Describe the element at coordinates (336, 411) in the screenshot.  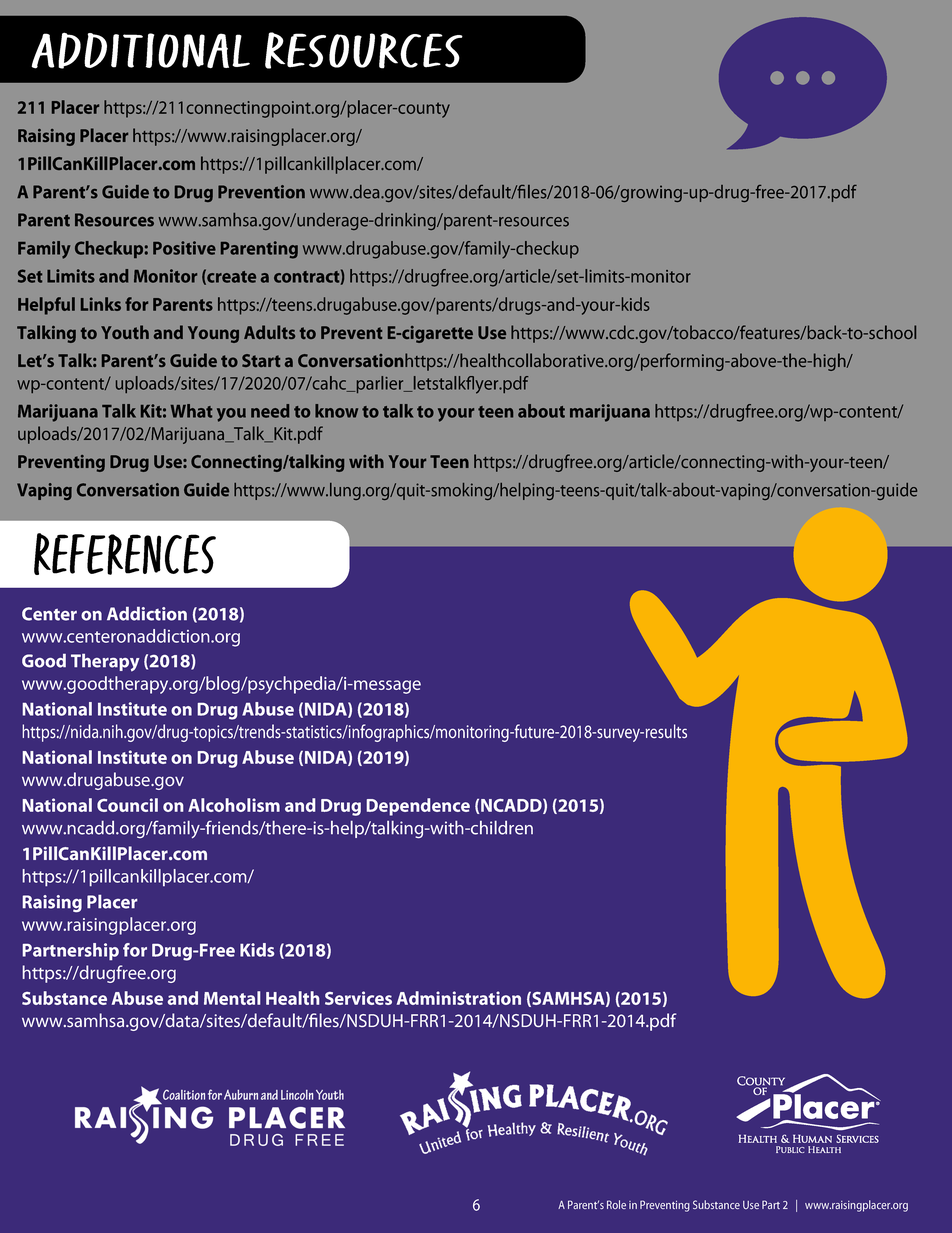
I see `know` at that location.
